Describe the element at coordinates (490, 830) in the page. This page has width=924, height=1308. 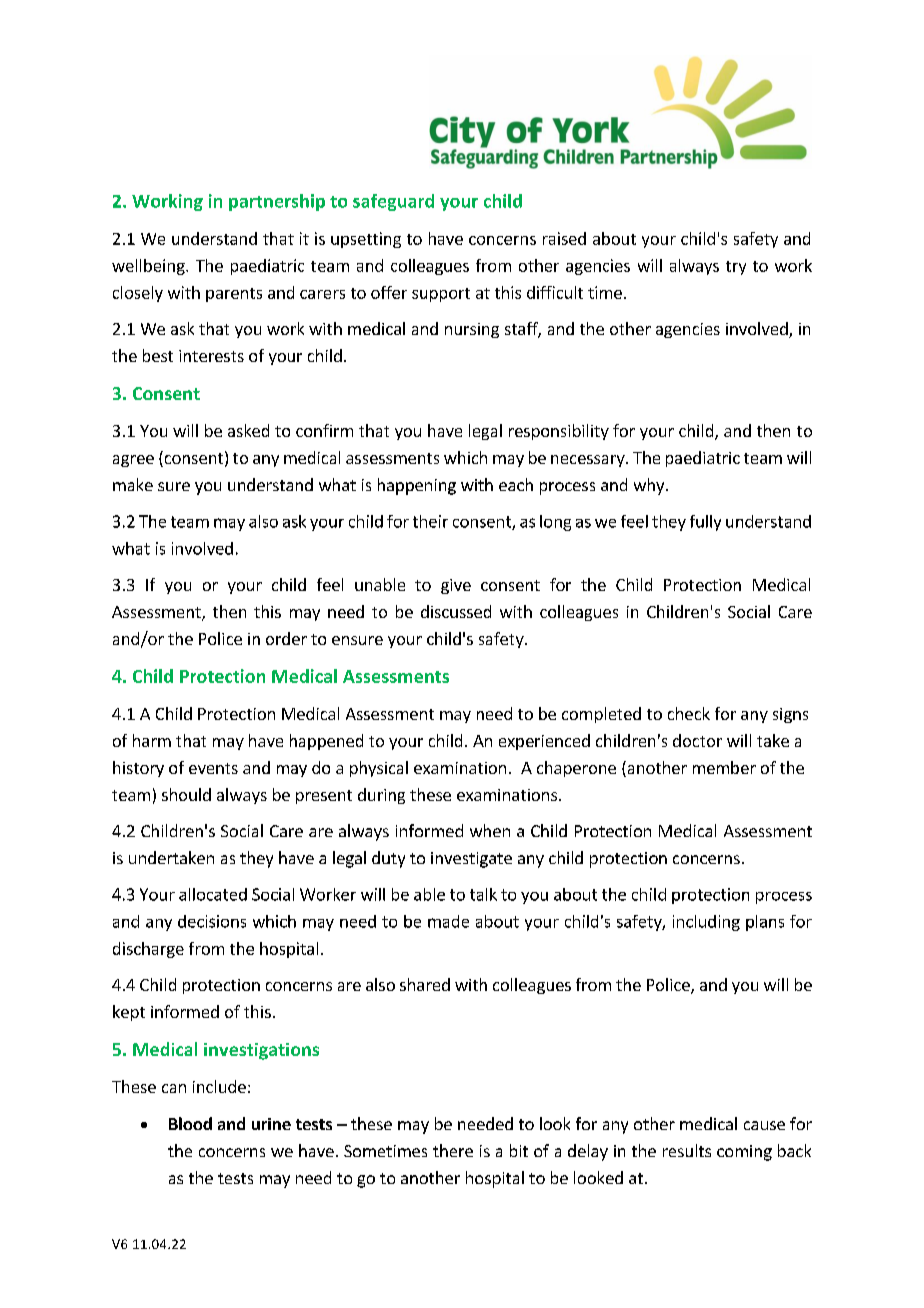
I see `when` at that location.
